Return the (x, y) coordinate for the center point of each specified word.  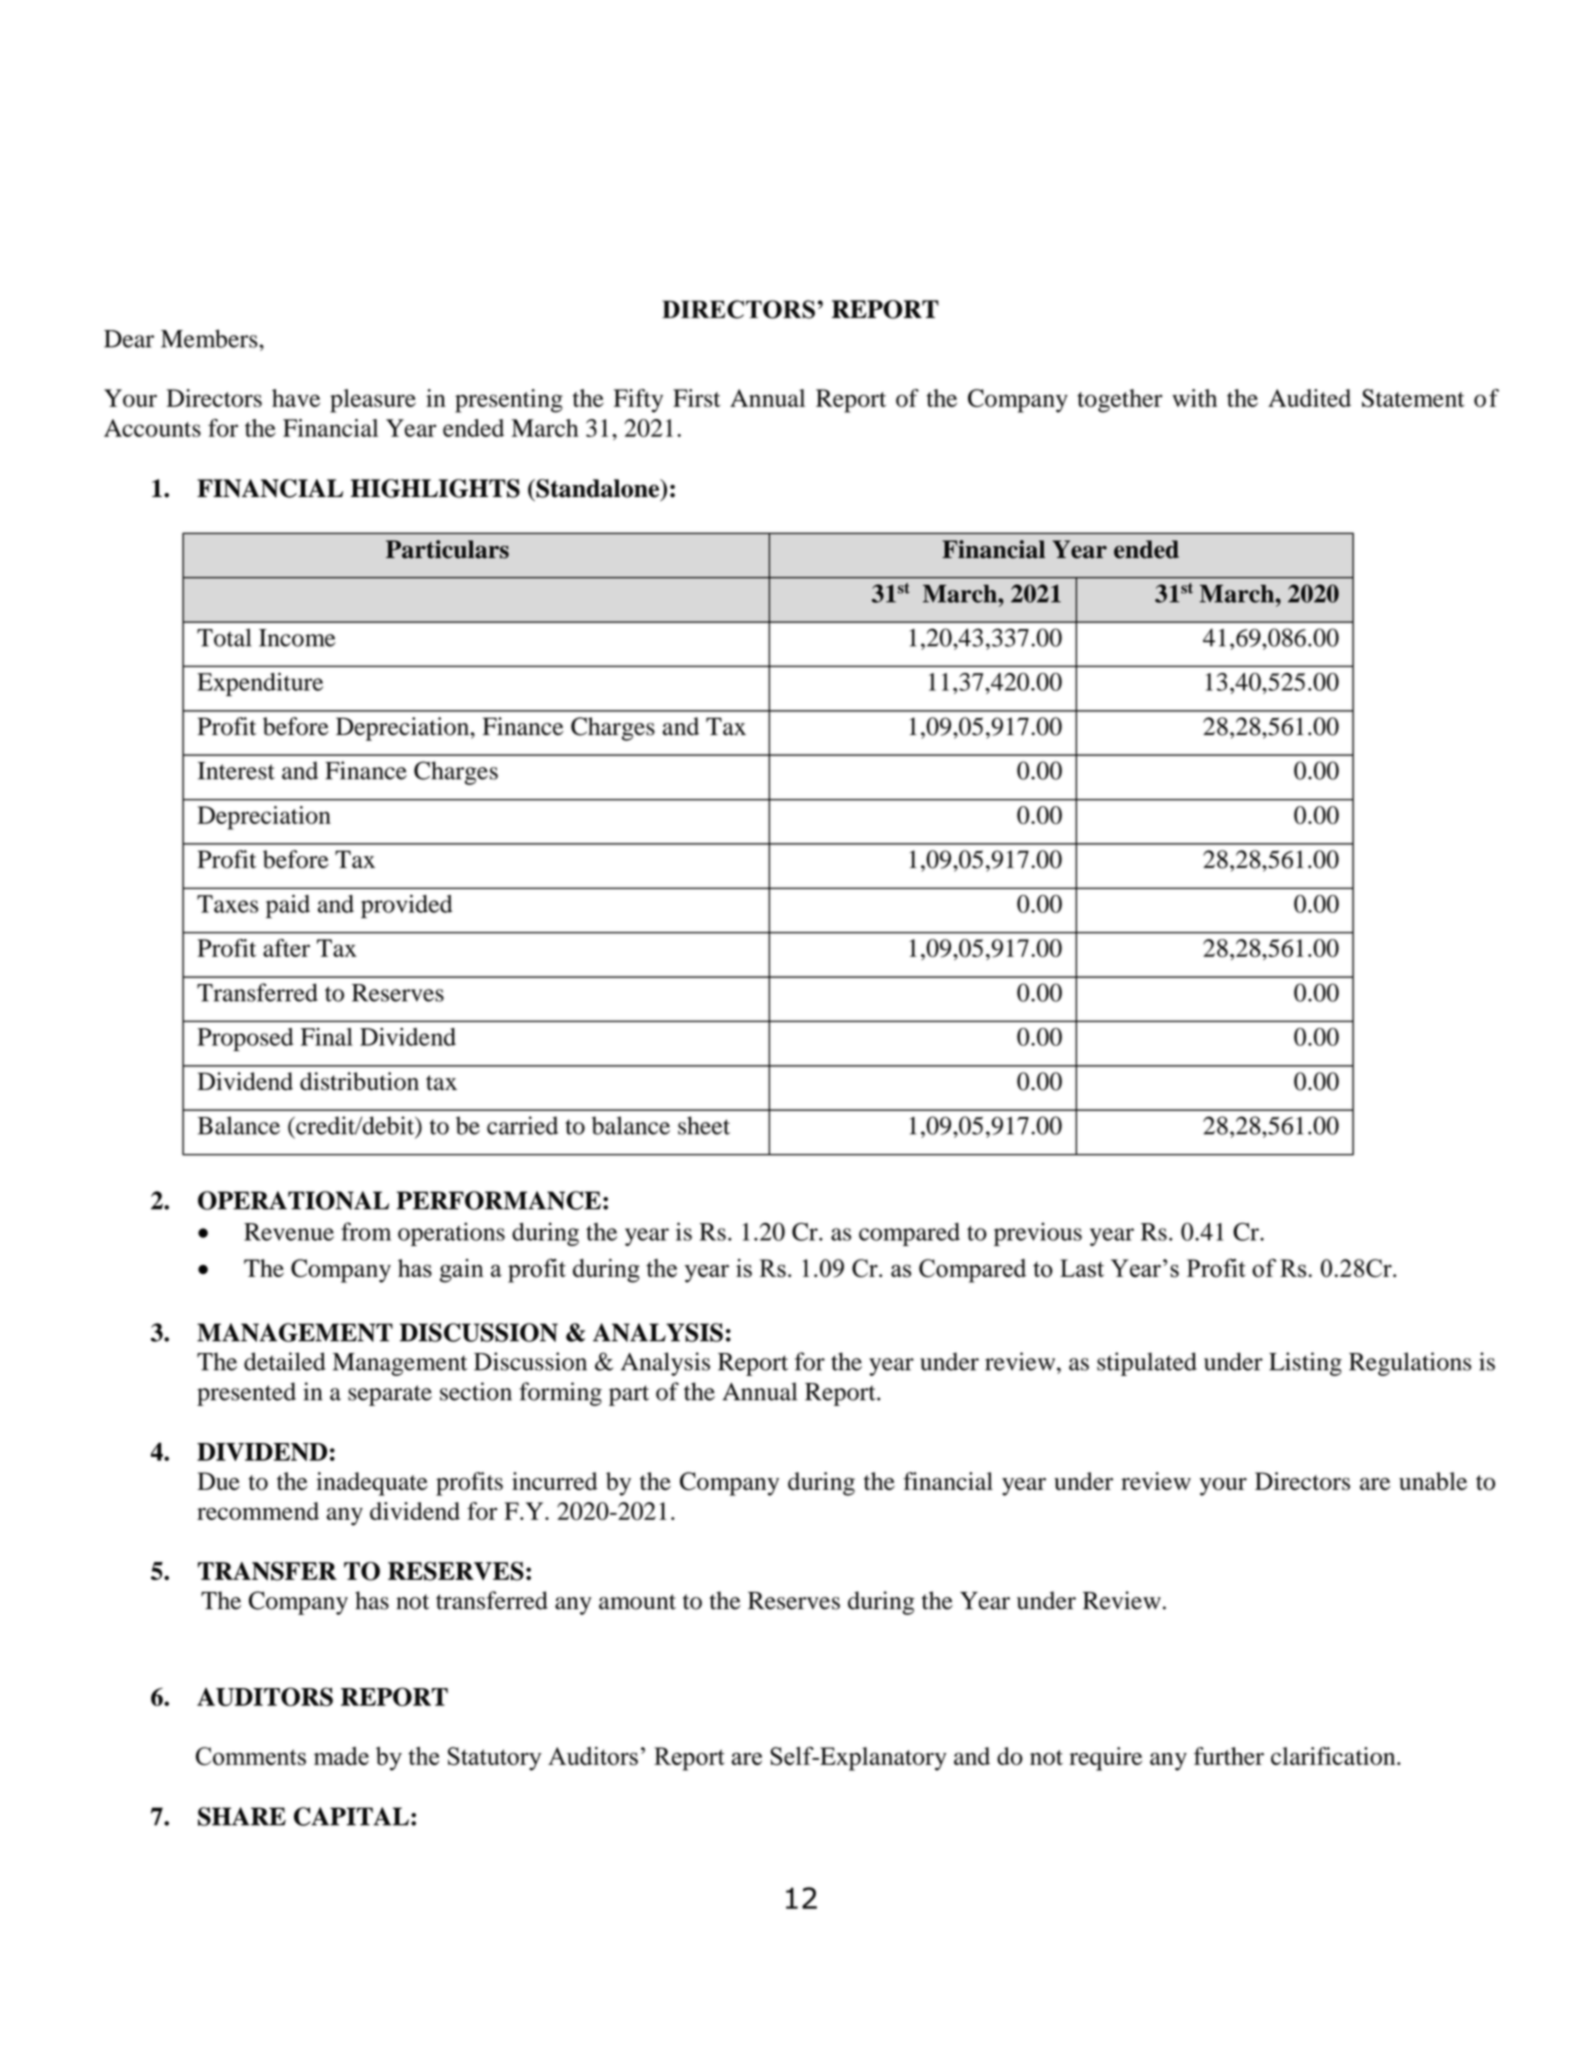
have (296, 398)
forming (560, 1394)
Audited (1309, 398)
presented (246, 1394)
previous (1038, 1234)
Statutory (495, 1759)
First (697, 398)
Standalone (598, 489)
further (1229, 1756)
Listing (1305, 1364)
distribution (359, 1081)
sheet (704, 1125)
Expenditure (260, 684)
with (1194, 398)
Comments (251, 1756)
